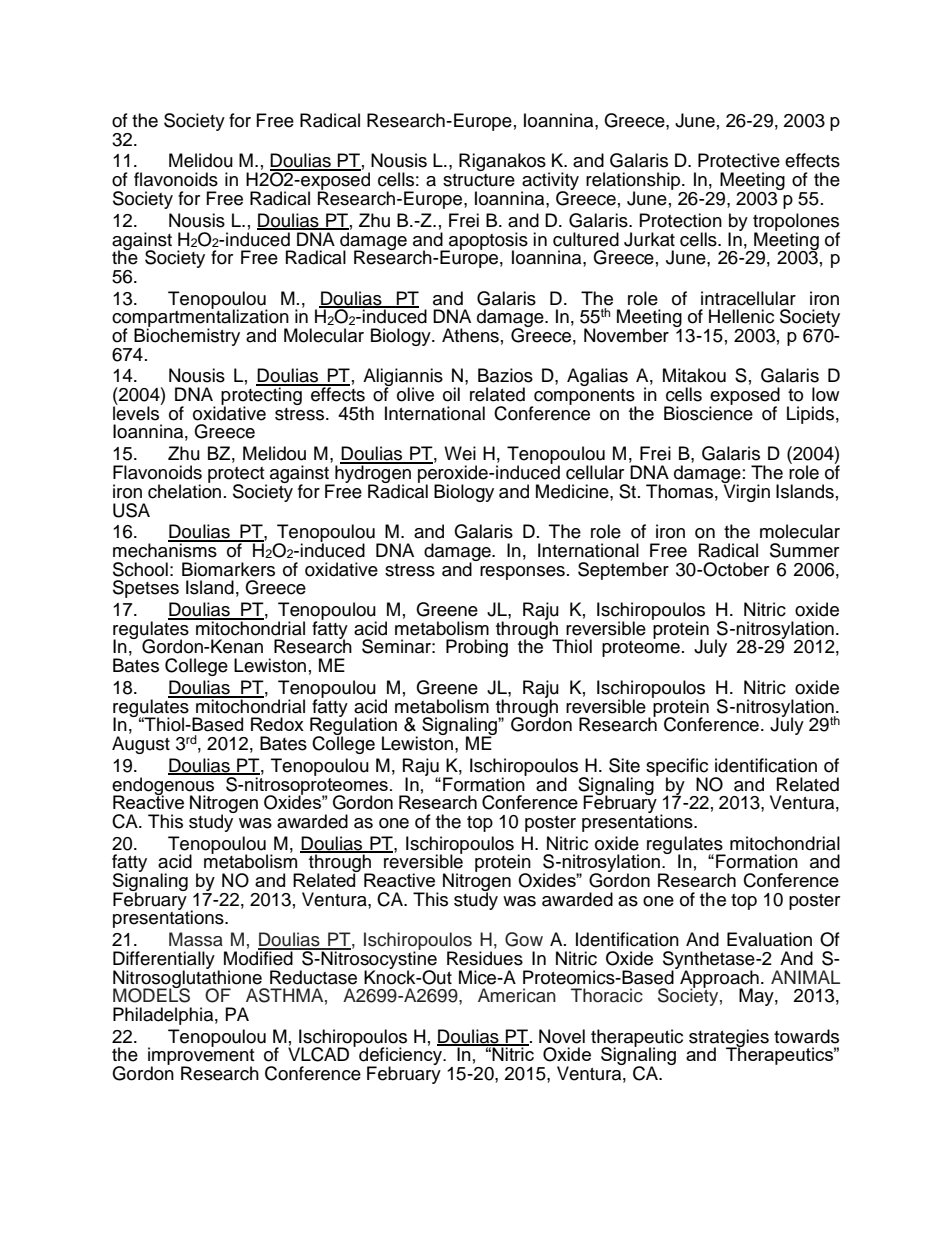 The image size is (952, 1233). I want to click on August, so click(141, 745).
